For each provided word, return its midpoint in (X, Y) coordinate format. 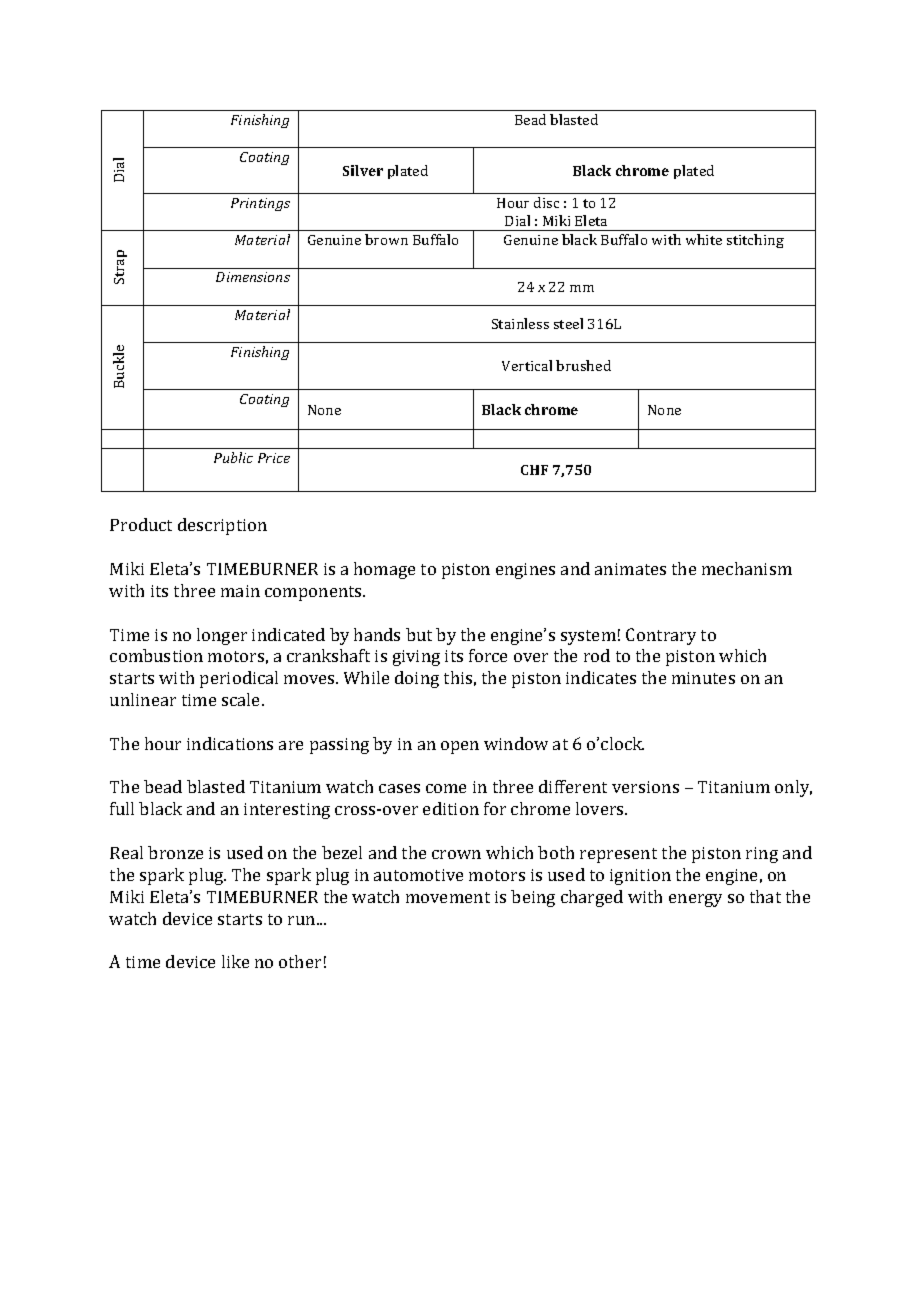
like (235, 961)
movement (448, 897)
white (704, 239)
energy (695, 900)
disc (546, 202)
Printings (260, 204)
